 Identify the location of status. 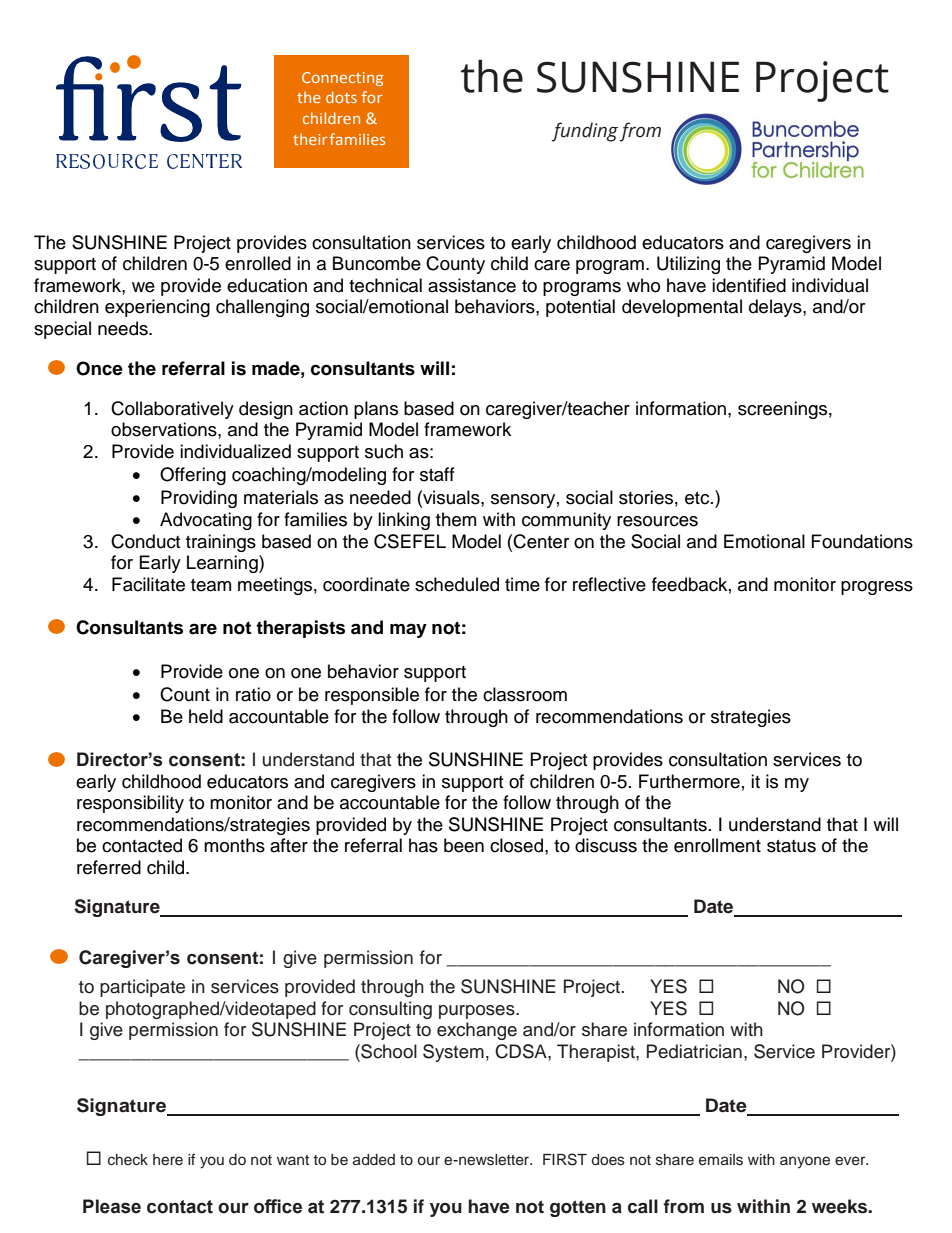
(791, 846).
